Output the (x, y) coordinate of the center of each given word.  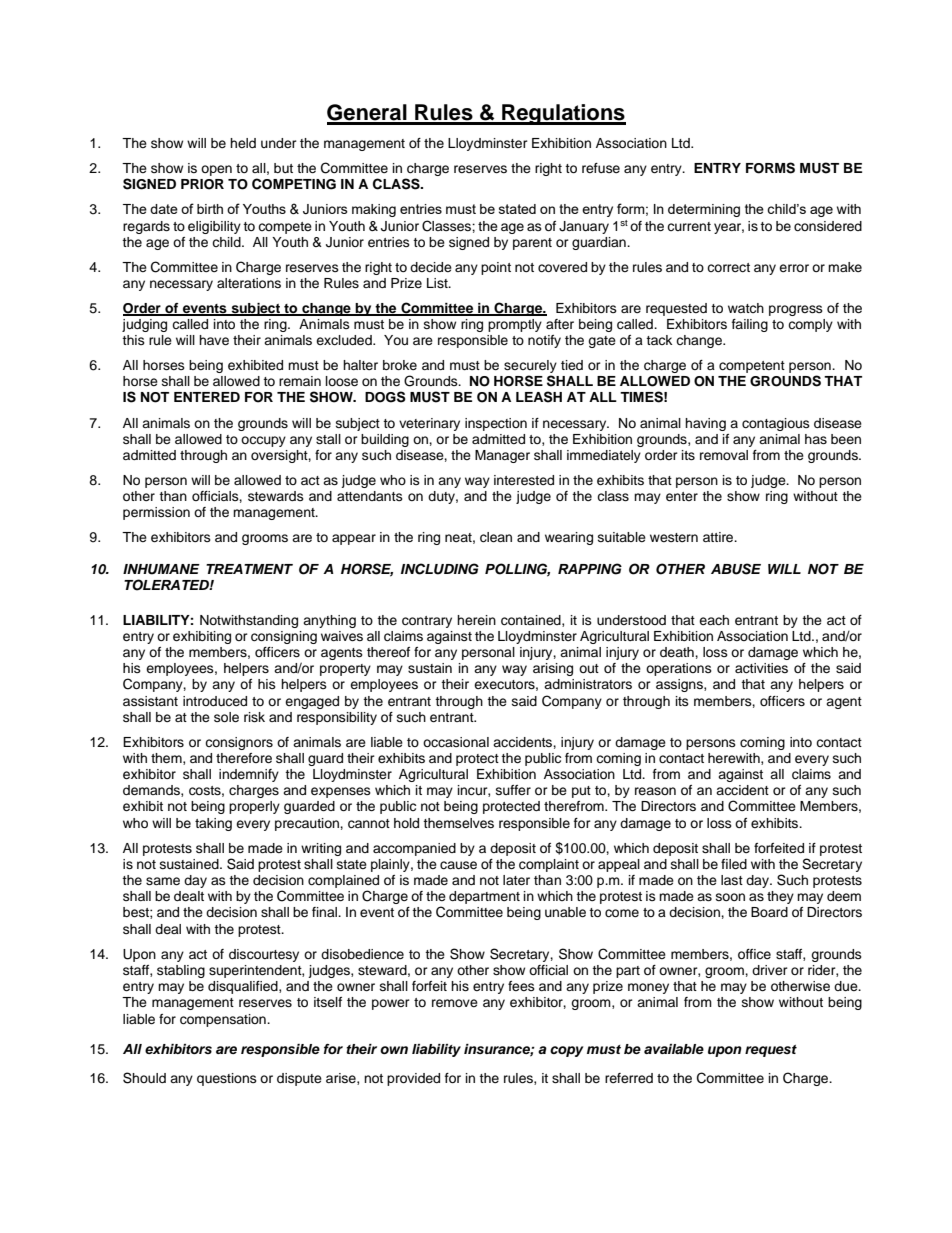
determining (704, 210)
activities (761, 668)
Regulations (563, 114)
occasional (456, 742)
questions (227, 1079)
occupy (263, 441)
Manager (502, 456)
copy (566, 1051)
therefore (244, 758)
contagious (776, 424)
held (243, 143)
